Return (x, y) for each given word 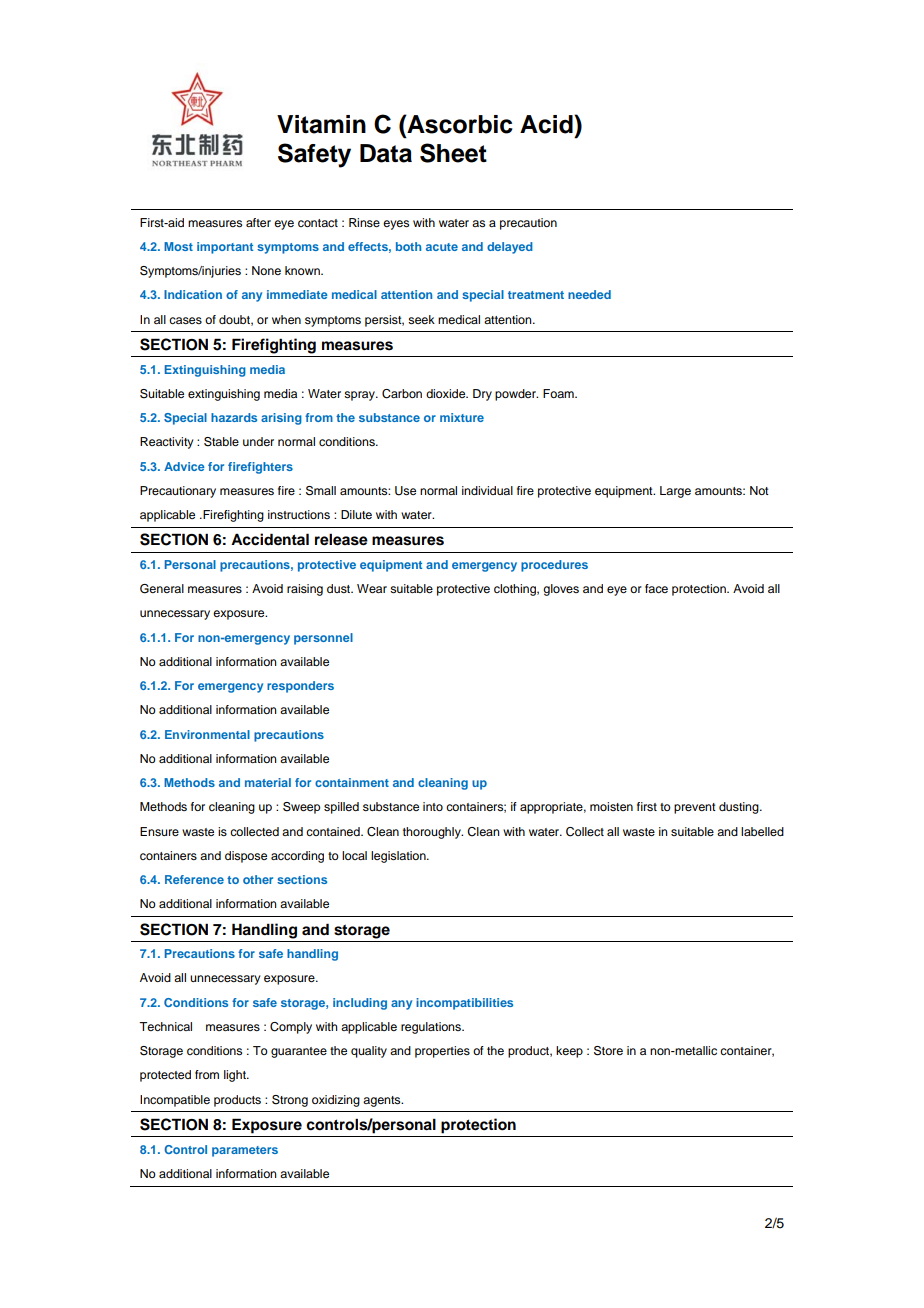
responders (300, 687)
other (258, 879)
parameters (245, 1151)
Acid (547, 124)
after (258, 222)
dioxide (447, 393)
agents (383, 1101)
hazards (234, 417)
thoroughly (433, 833)
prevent (695, 808)
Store (608, 1051)
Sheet (453, 153)
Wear (372, 588)
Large (675, 492)
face (656, 588)
